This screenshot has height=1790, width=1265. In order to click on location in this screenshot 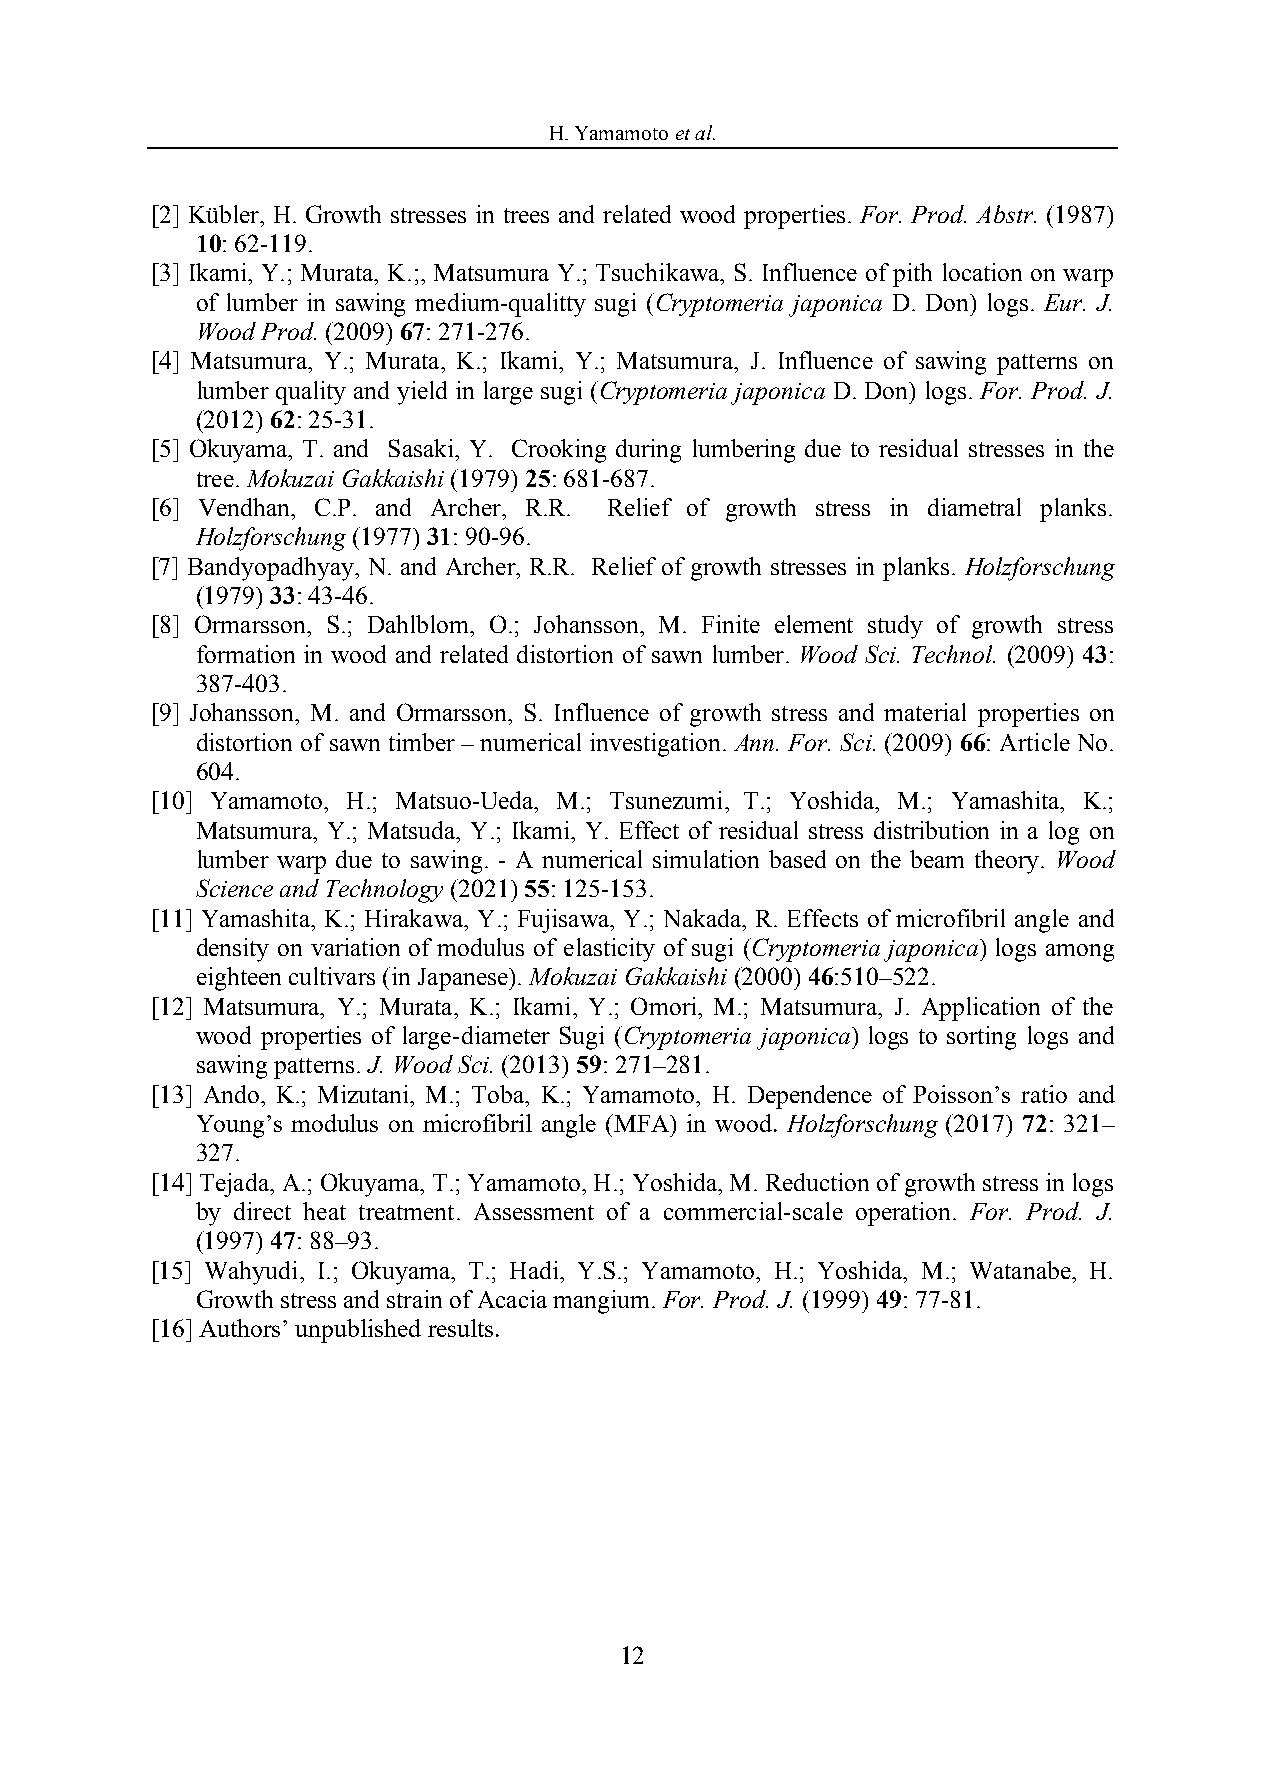, I will do `click(982, 272)`.
